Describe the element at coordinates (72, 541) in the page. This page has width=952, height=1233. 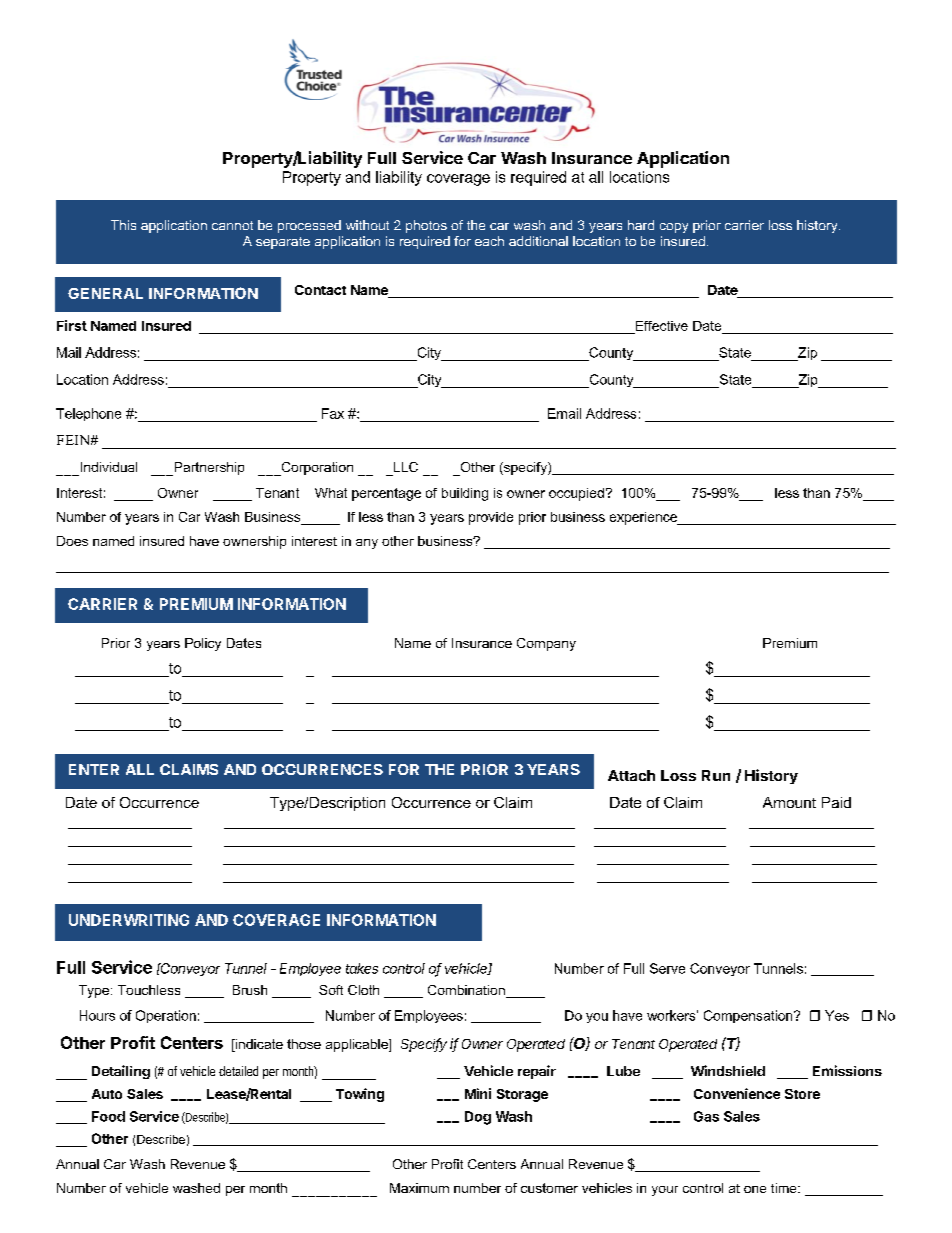
I see `Does` at that location.
